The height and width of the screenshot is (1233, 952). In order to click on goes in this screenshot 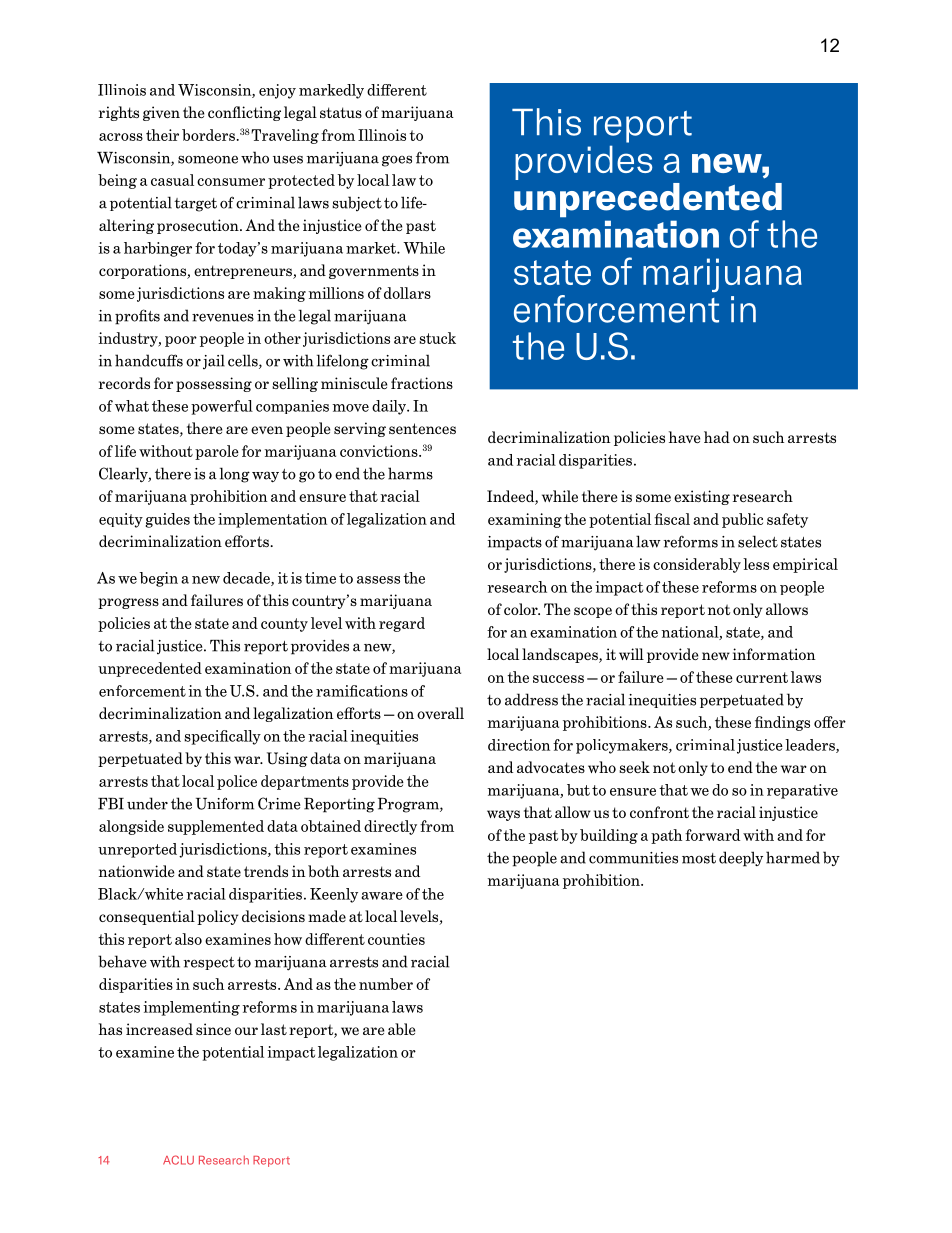, I will do `click(397, 161)`.
